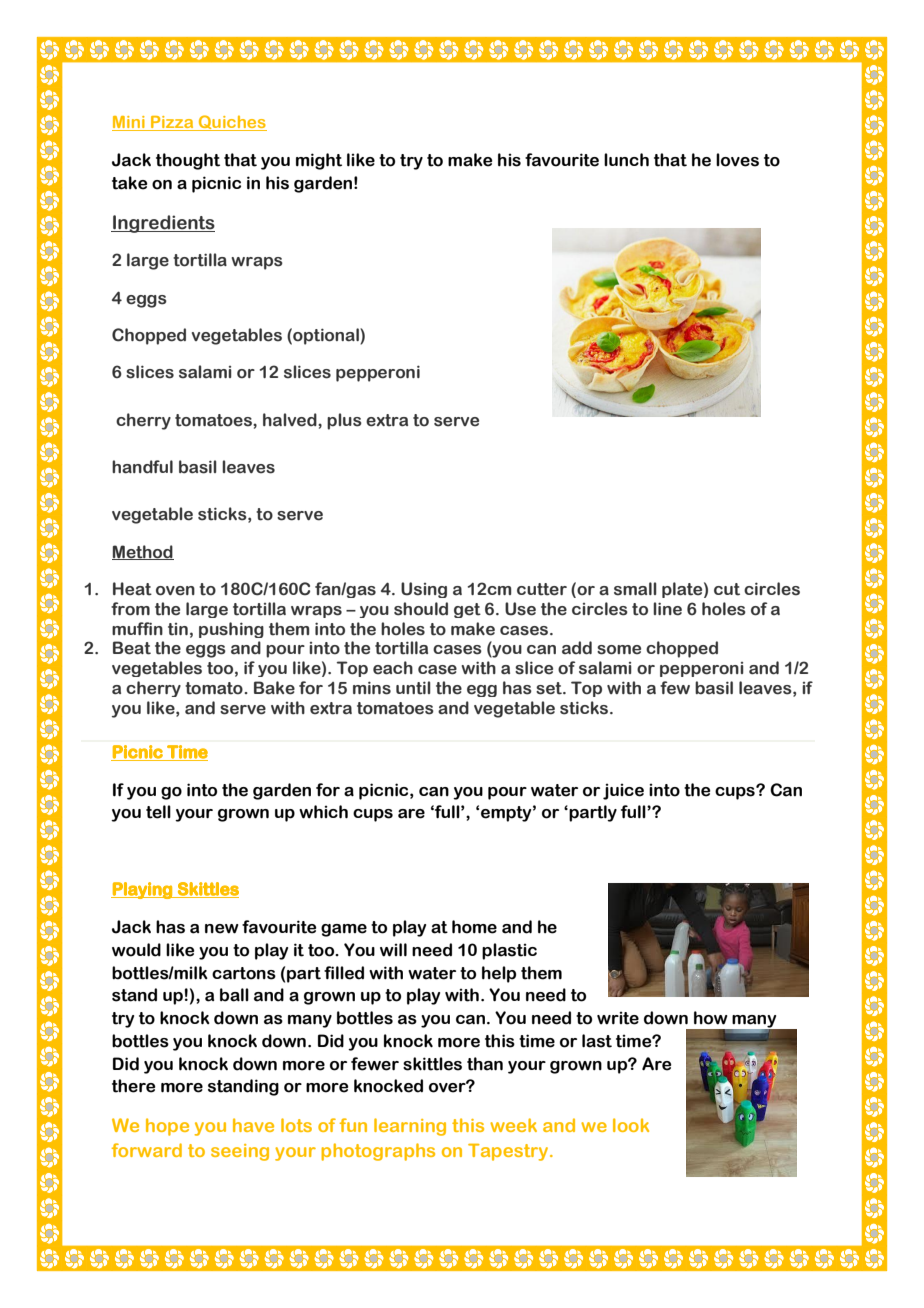 This document has width=924, height=1308. Describe the element at coordinates (635, 589) in the document. I see `small` at that location.
